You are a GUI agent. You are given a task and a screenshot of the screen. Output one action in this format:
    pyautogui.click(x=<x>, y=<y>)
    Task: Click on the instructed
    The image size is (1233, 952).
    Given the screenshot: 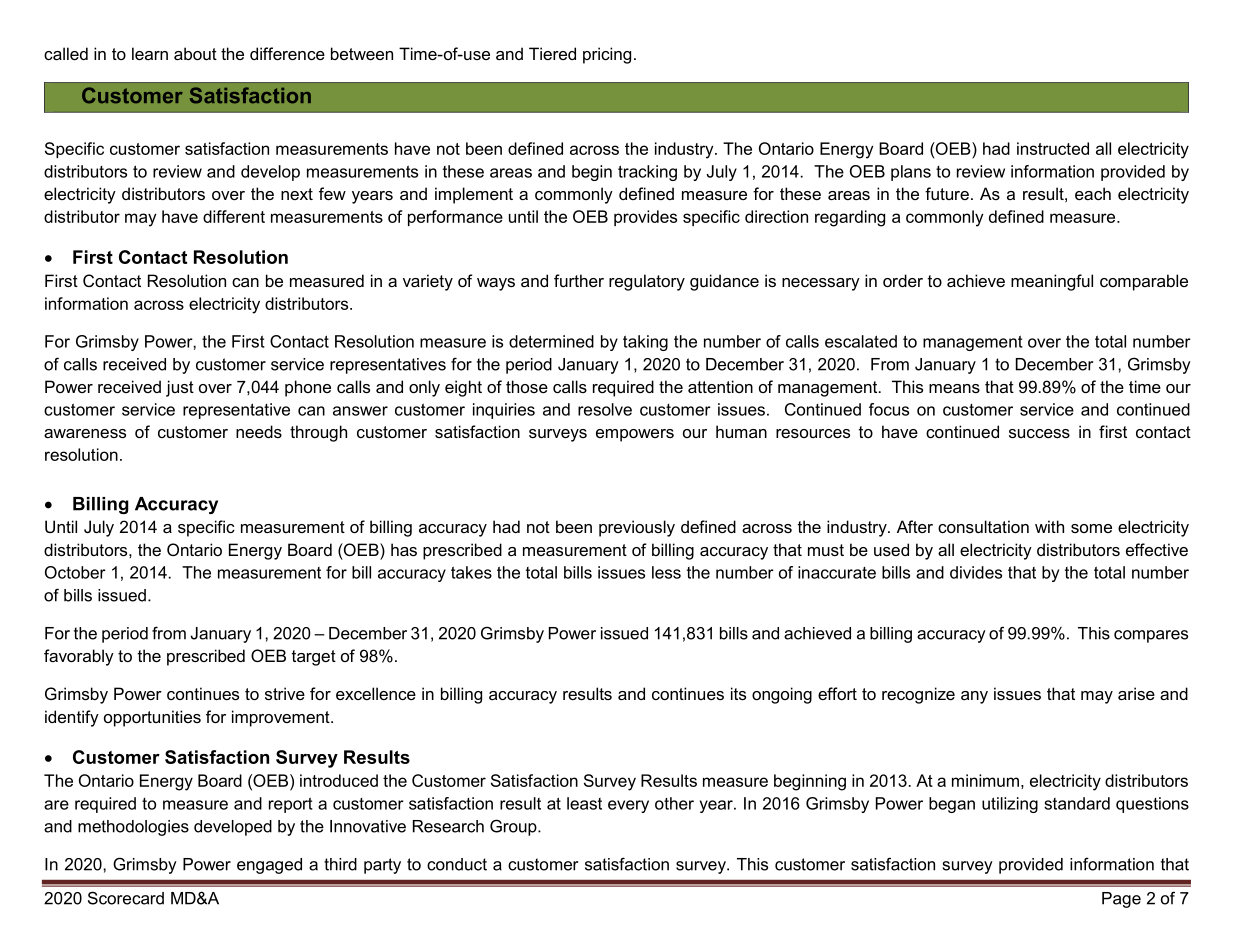 What is the action you would take?
    pyautogui.click(x=1053, y=148)
